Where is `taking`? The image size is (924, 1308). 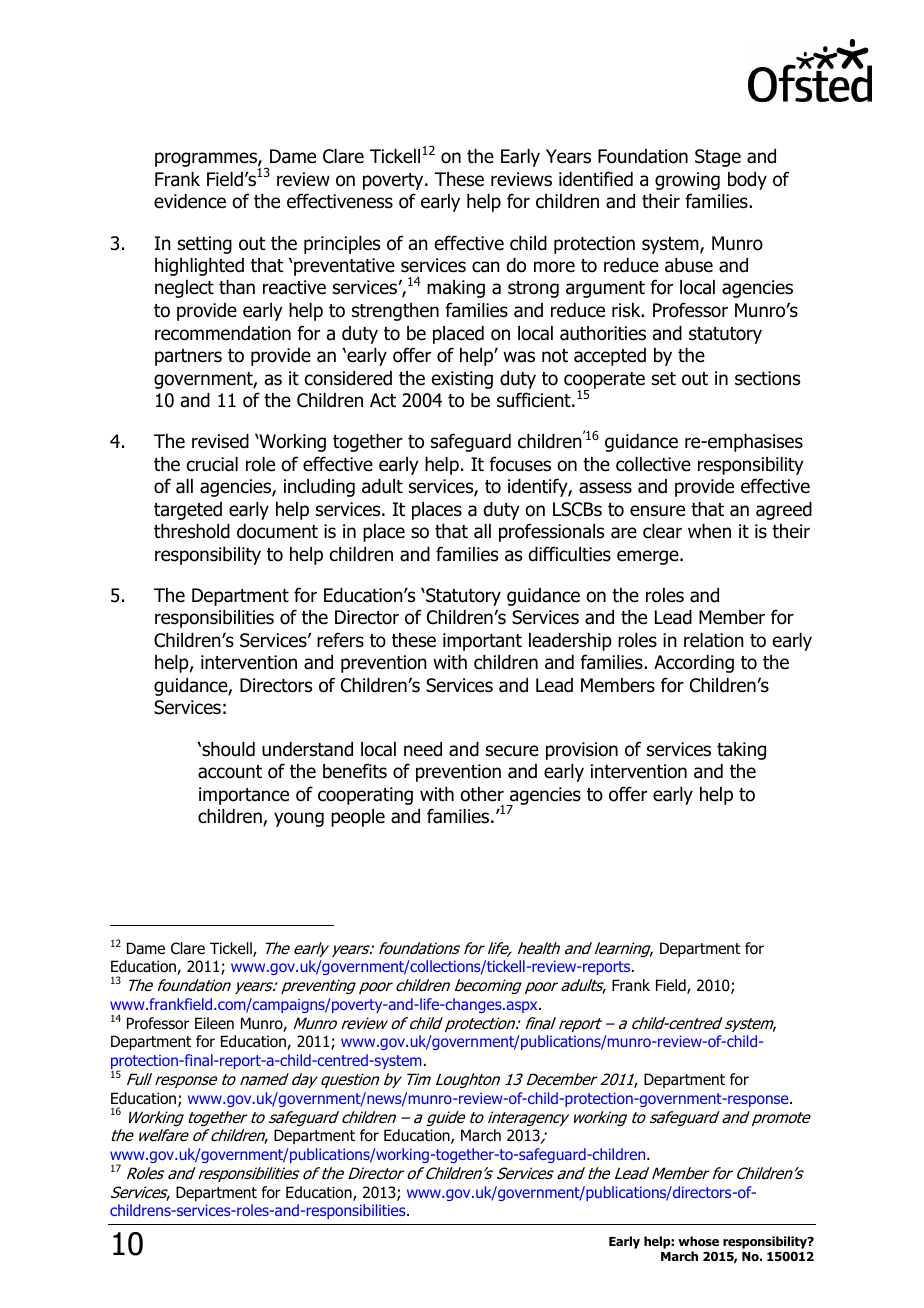 taking is located at coordinates (741, 751).
